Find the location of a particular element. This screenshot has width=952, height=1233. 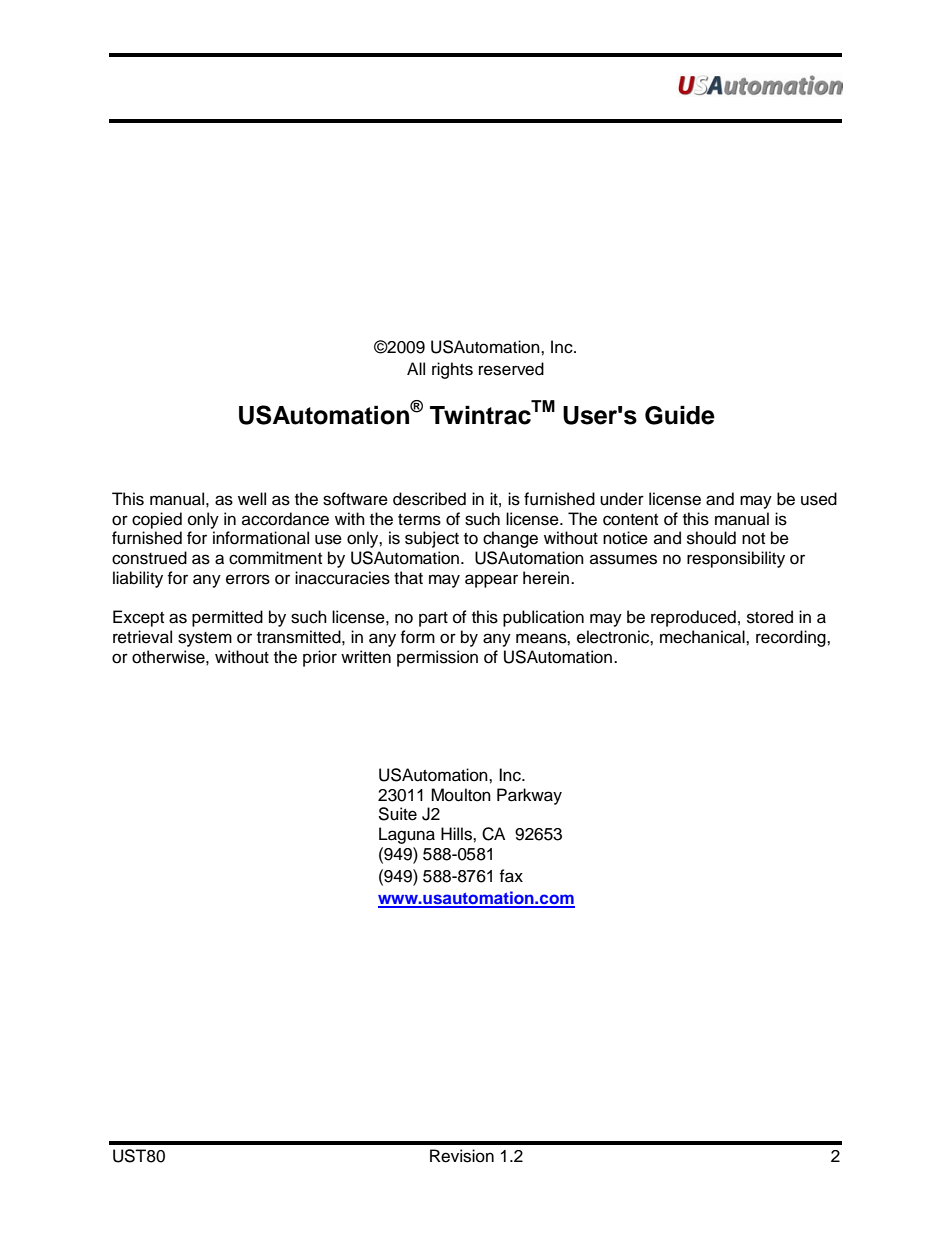

Parkway is located at coordinates (529, 796).
